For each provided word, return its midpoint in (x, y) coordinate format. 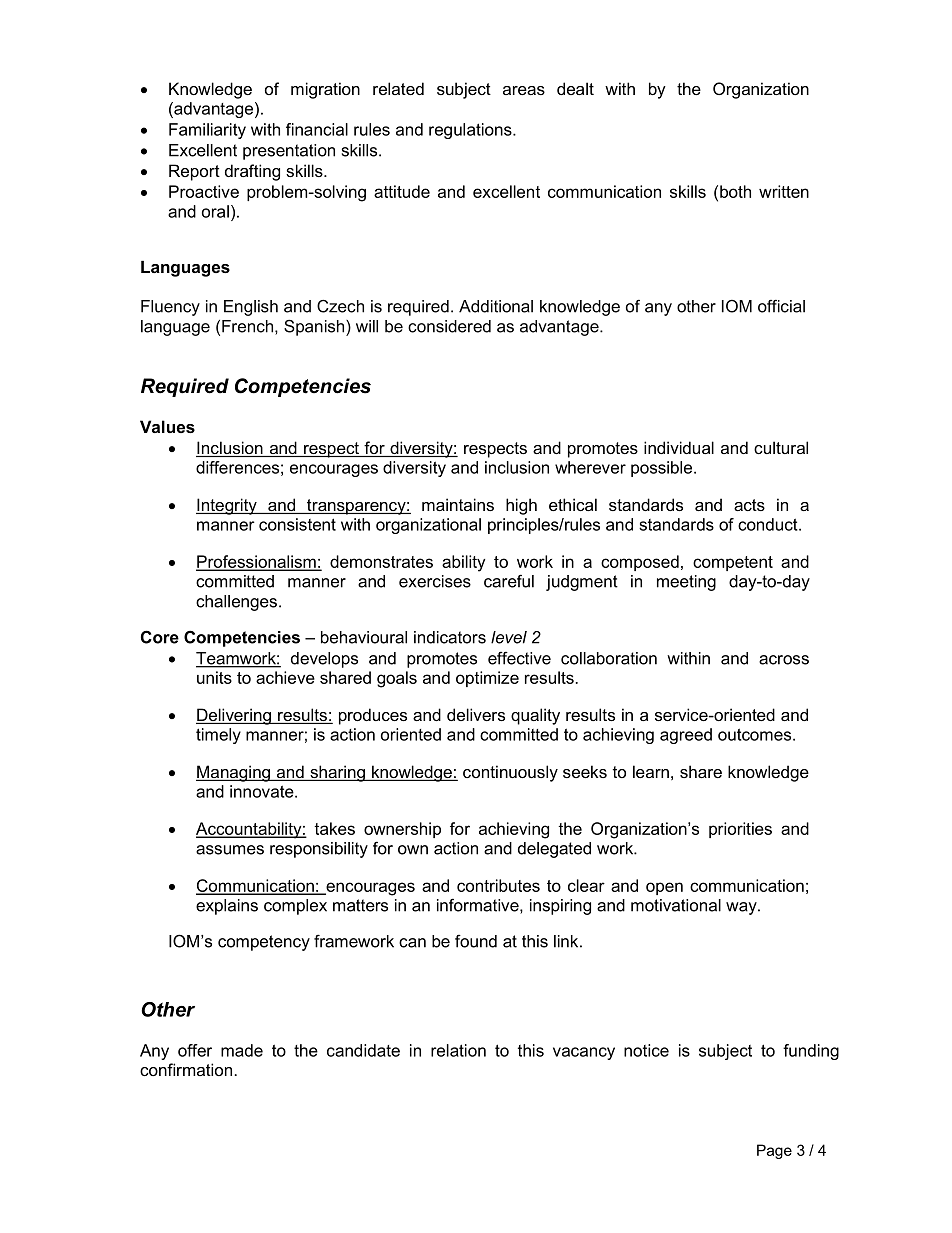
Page (774, 1151)
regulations (471, 131)
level (509, 637)
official (781, 306)
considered (449, 326)
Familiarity (207, 131)
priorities (740, 830)
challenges (236, 603)
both (735, 191)
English (251, 308)
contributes (498, 885)
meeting (686, 583)
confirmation (186, 1069)
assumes (230, 850)
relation (458, 1050)
